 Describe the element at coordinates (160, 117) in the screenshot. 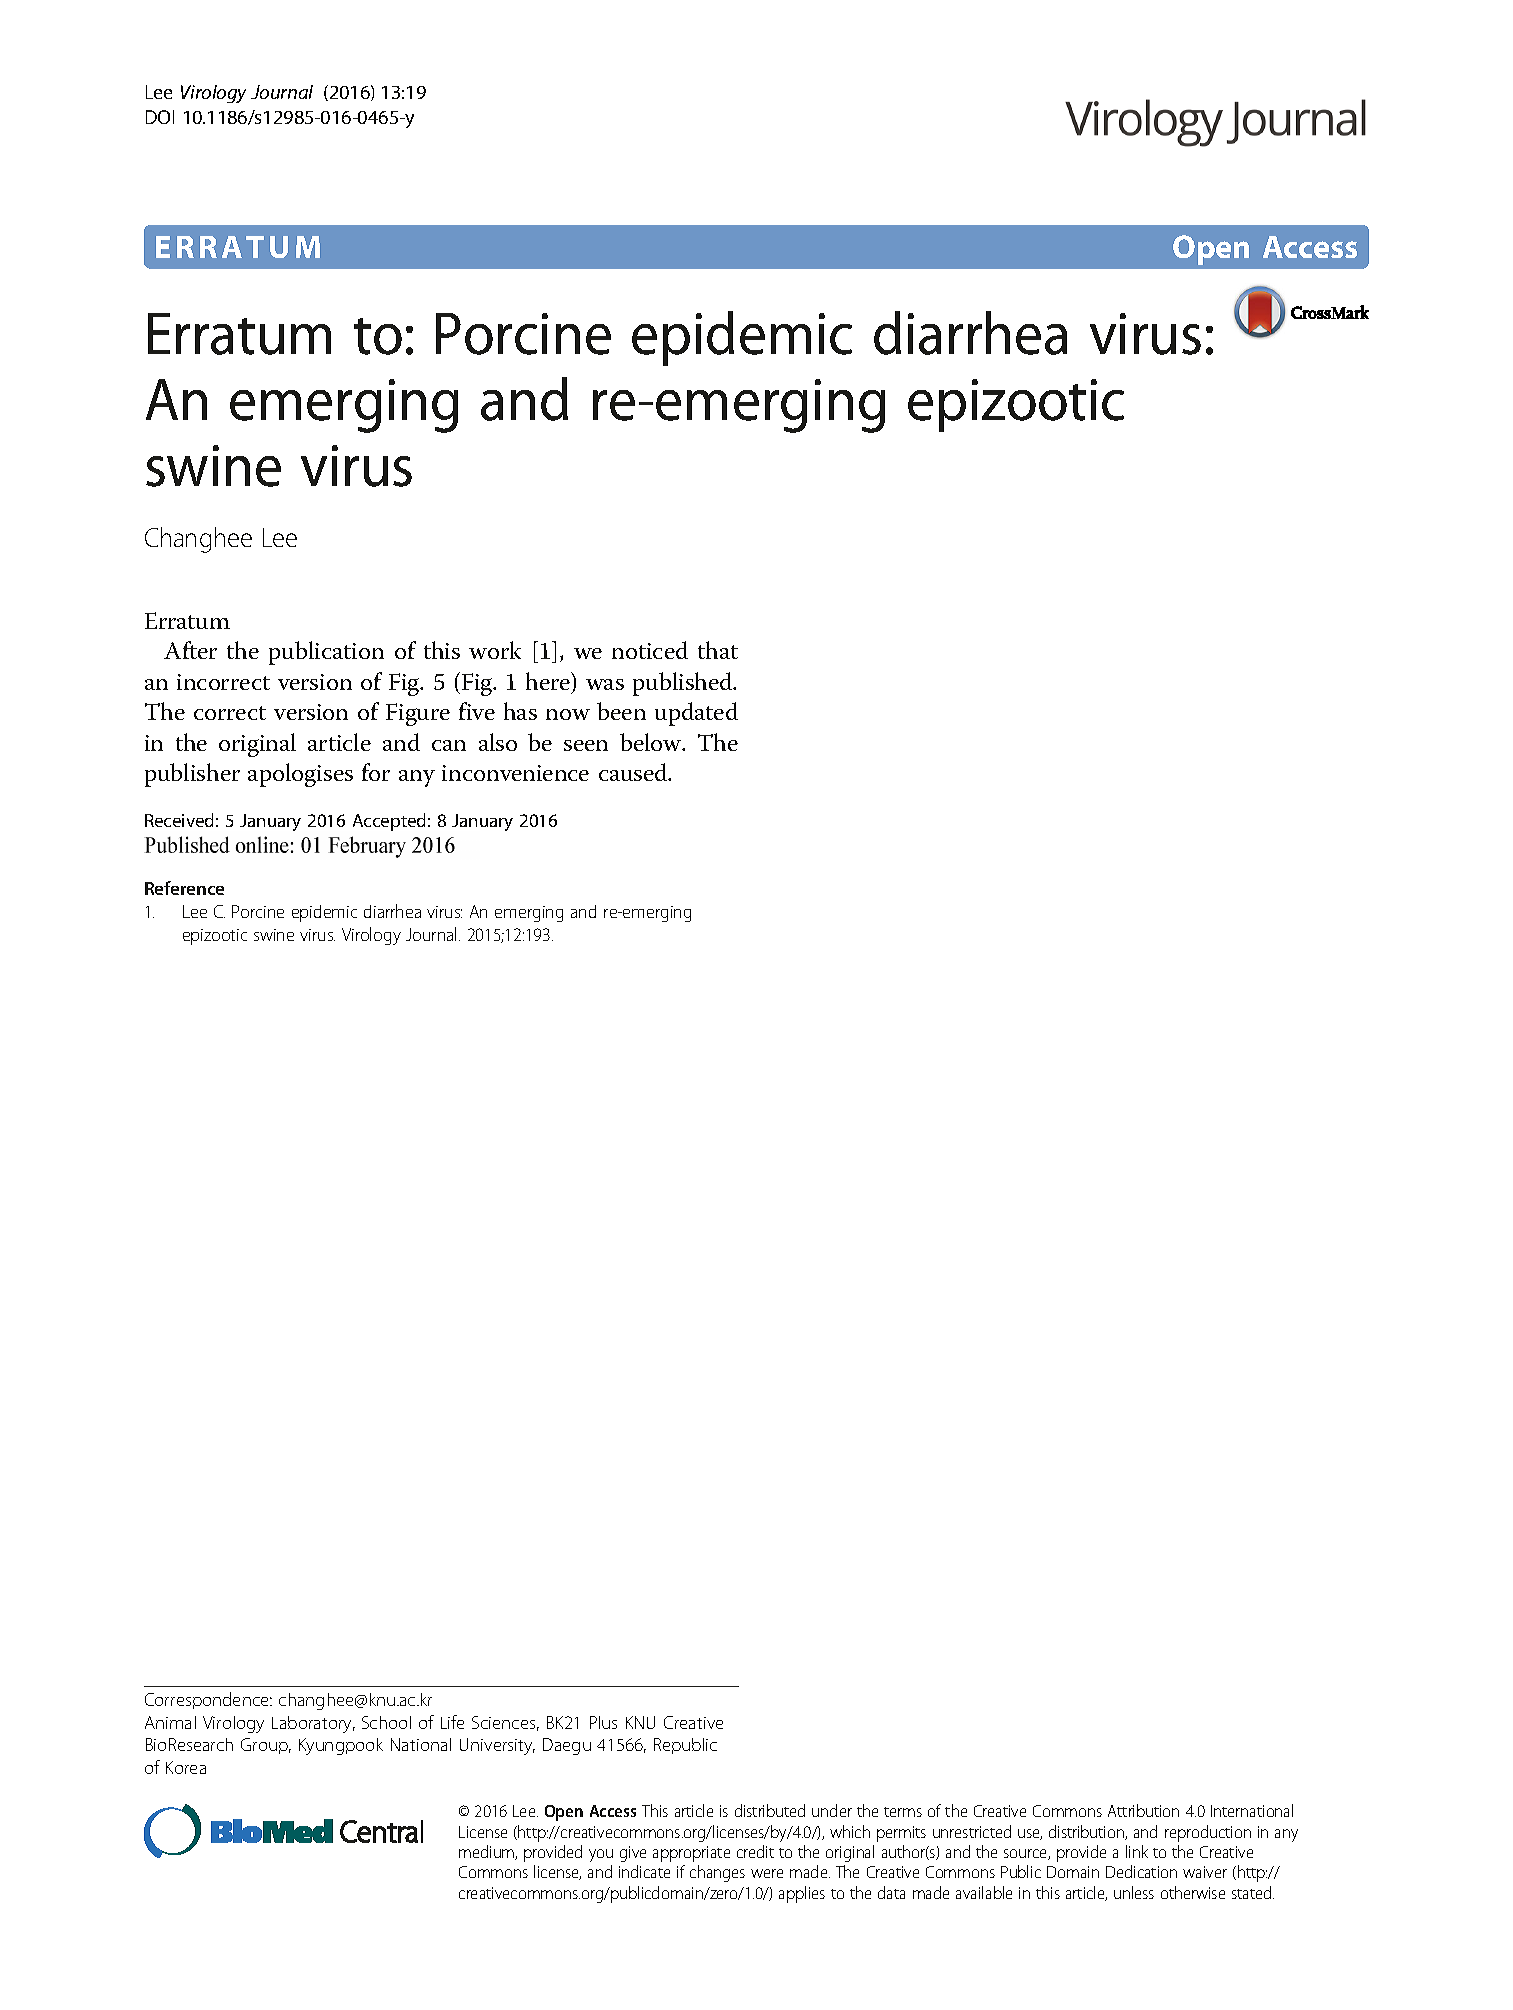

I see `DOI` at that location.
